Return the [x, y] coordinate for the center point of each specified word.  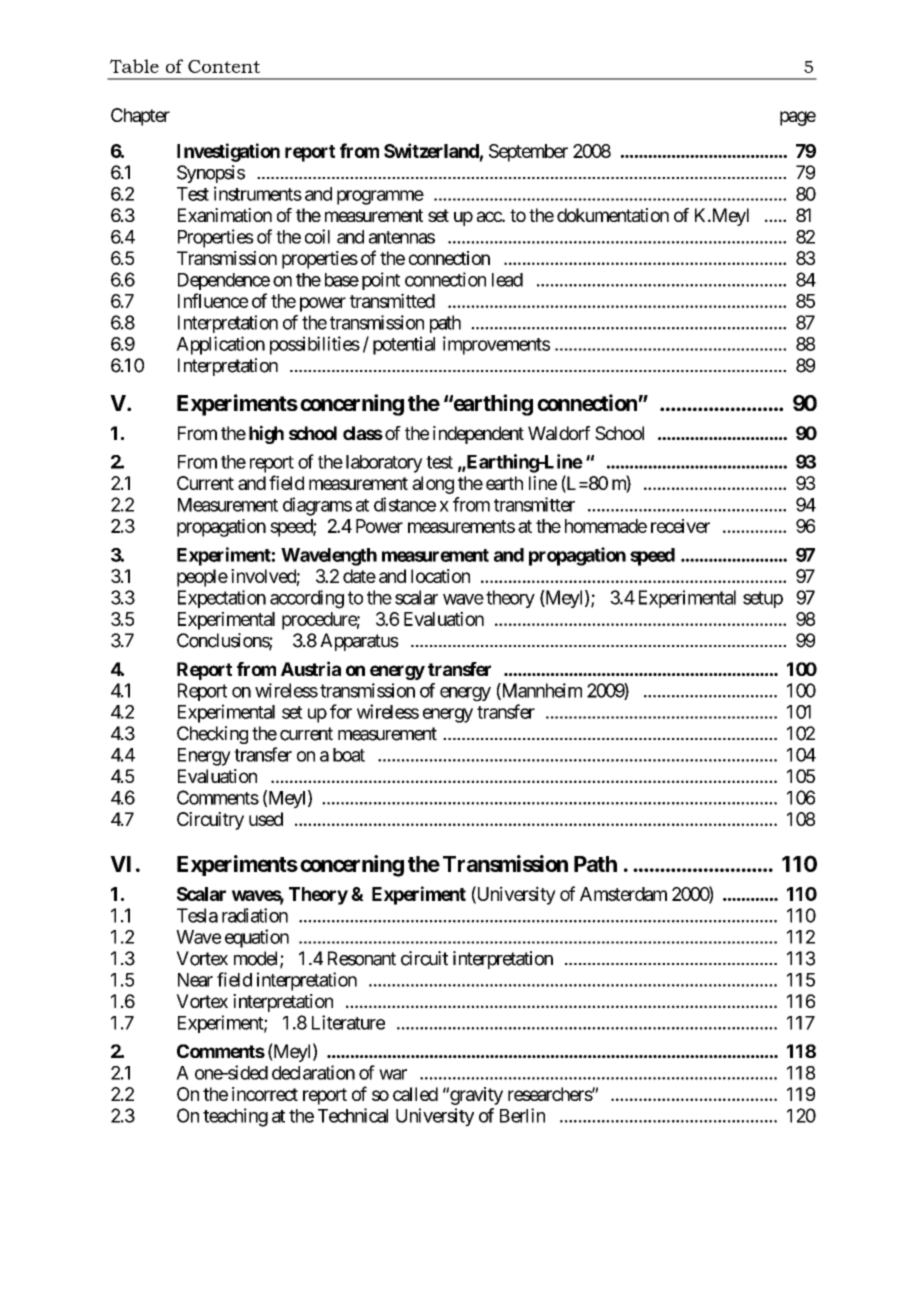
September [528, 153]
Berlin [522, 1115]
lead [507, 280]
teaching [235, 1117]
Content [224, 66]
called [415, 1094]
